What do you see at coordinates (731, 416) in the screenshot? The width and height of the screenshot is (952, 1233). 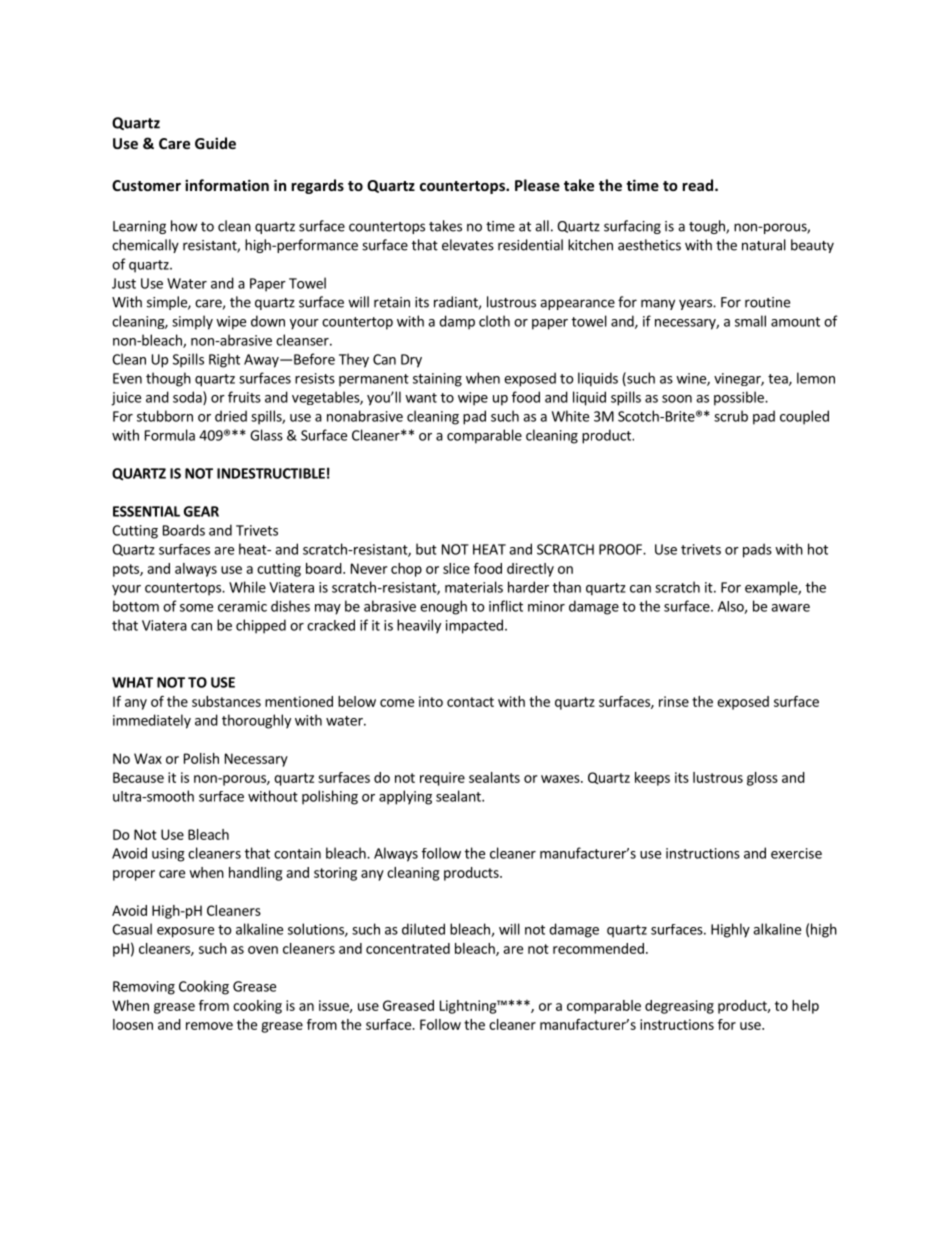 I see `scrub` at bounding box center [731, 416].
